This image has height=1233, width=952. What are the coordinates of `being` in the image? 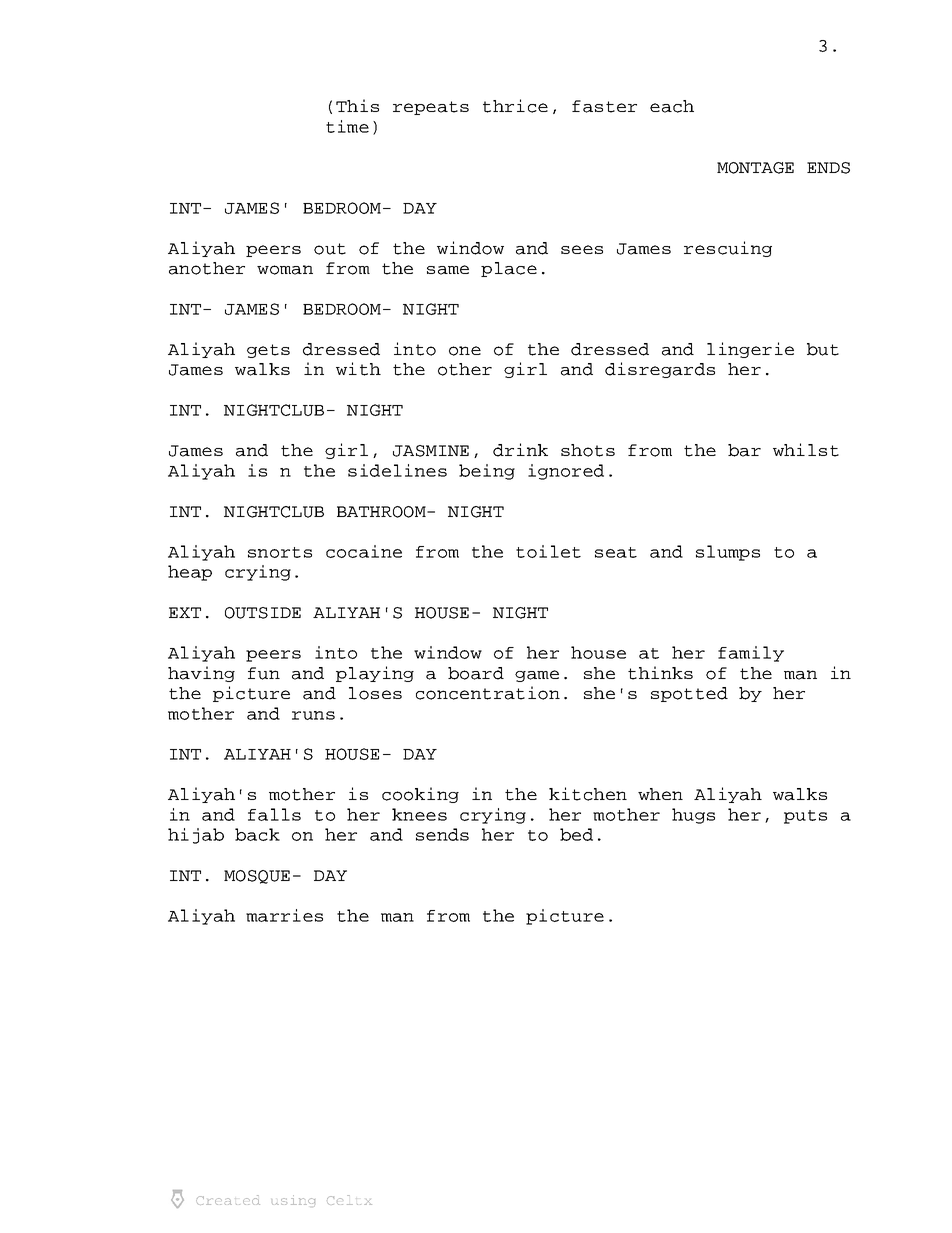 It's located at (487, 472).
